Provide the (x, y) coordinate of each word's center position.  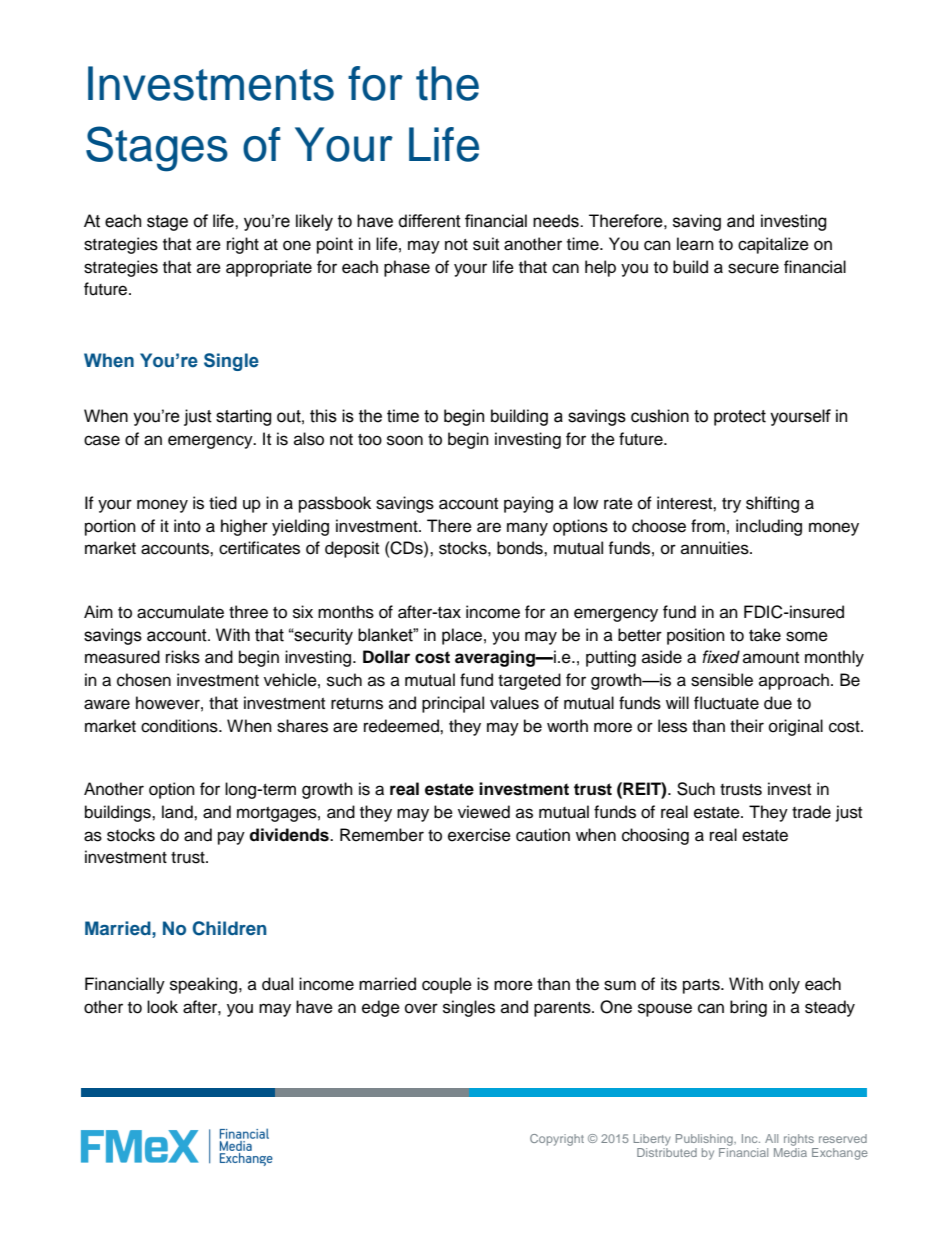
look (162, 1007)
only (784, 985)
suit (486, 244)
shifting (772, 504)
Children (229, 928)
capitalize (773, 245)
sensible (722, 680)
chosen (144, 680)
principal (453, 704)
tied (223, 503)
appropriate (269, 268)
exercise (479, 835)
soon (405, 440)
